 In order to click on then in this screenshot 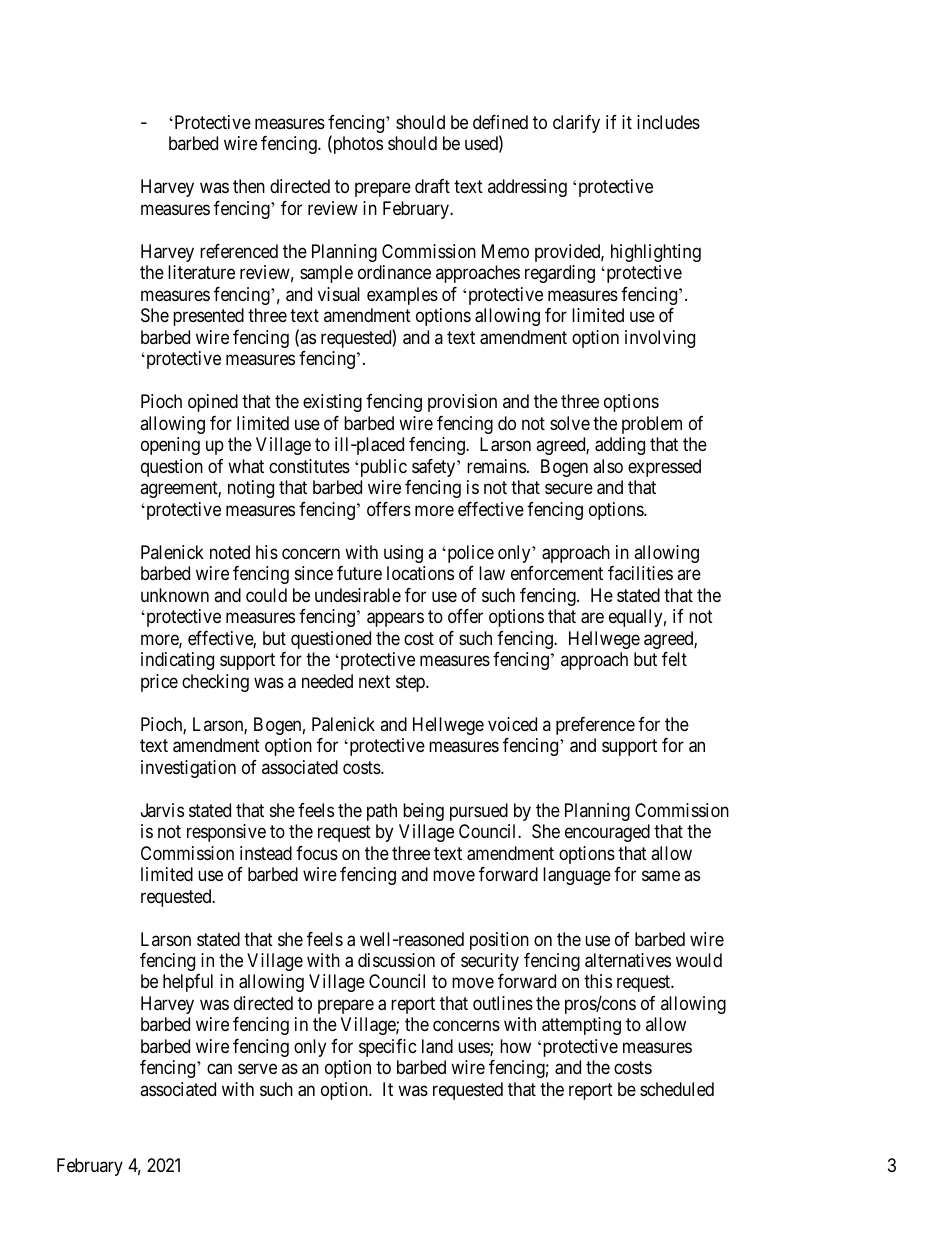, I will do `click(249, 186)`.
